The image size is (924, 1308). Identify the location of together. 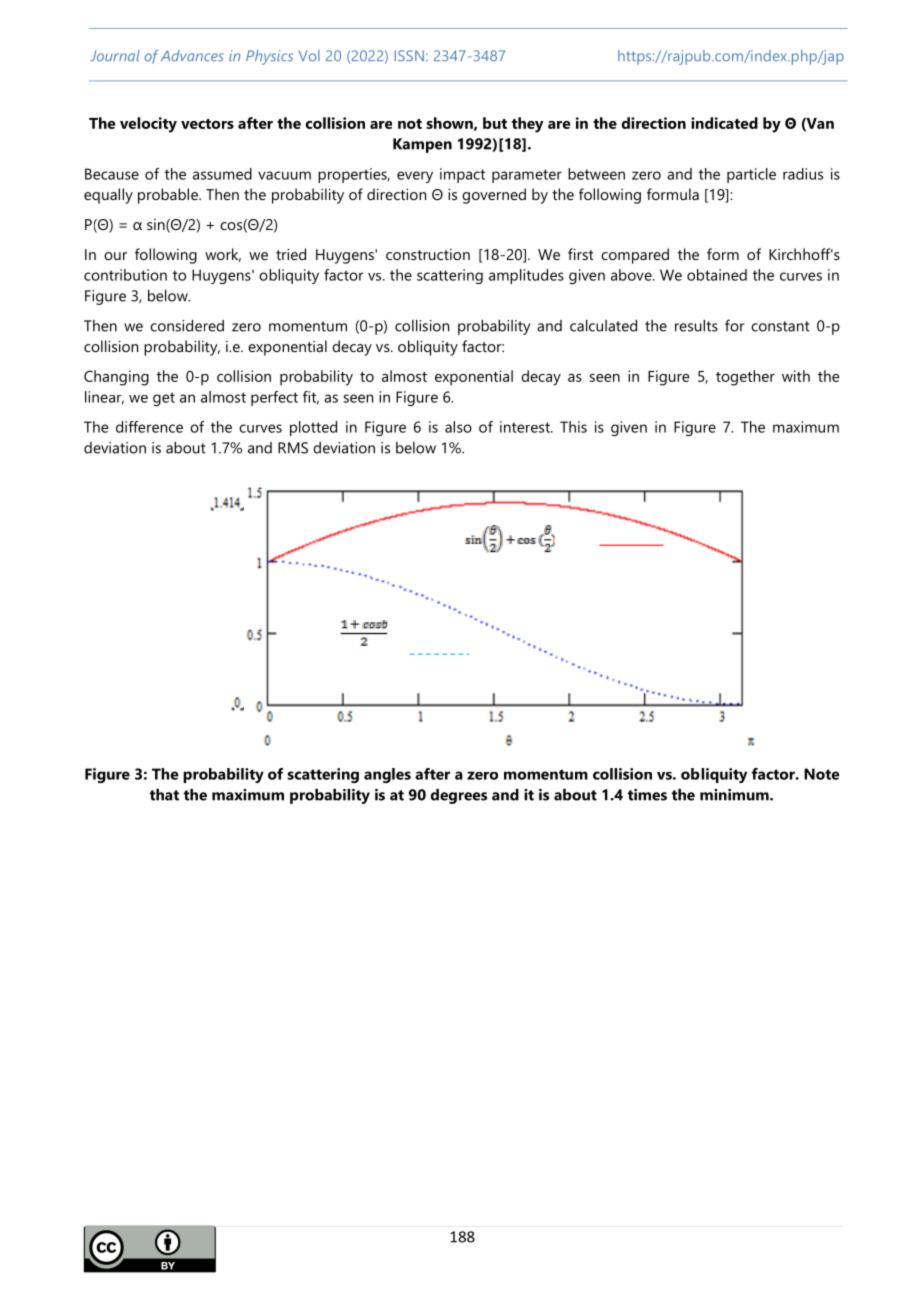
(745, 378).
